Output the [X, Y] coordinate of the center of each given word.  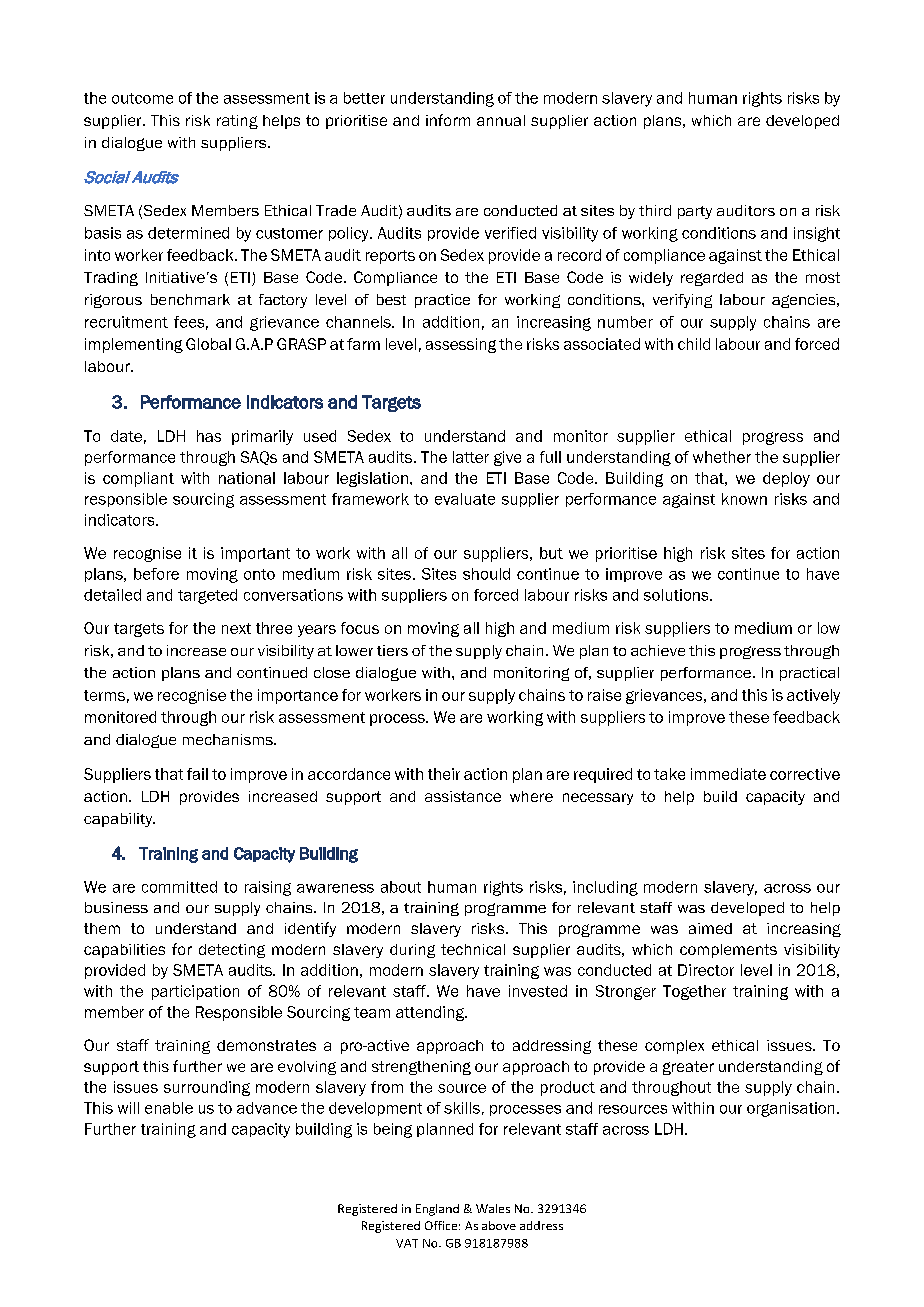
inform [448, 120]
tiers [392, 650]
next [236, 628]
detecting [232, 951]
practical [809, 674]
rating [237, 122]
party [695, 212]
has [209, 436]
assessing [461, 345]
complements [728, 951]
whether [722, 457]
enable [169, 1108]
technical [473, 949]
